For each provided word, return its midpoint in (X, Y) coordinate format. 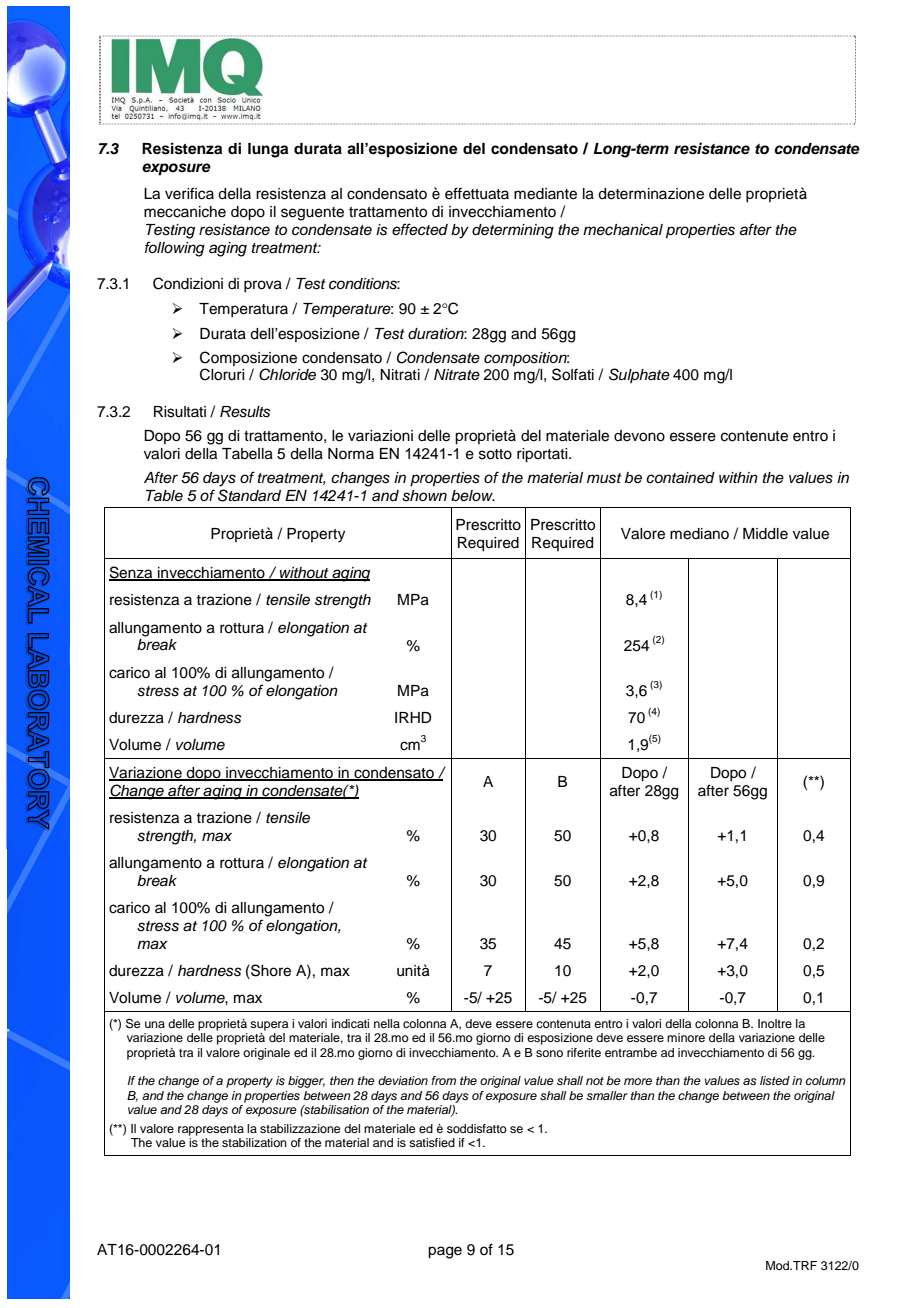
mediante (545, 194)
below (473, 495)
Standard (249, 495)
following (175, 249)
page (445, 1252)
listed (775, 1080)
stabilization (254, 1142)
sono (549, 1053)
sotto (495, 454)
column (826, 1080)
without (304, 574)
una (155, 1024)
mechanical (623, 230)
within (738, 477)
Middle (765, 534)
